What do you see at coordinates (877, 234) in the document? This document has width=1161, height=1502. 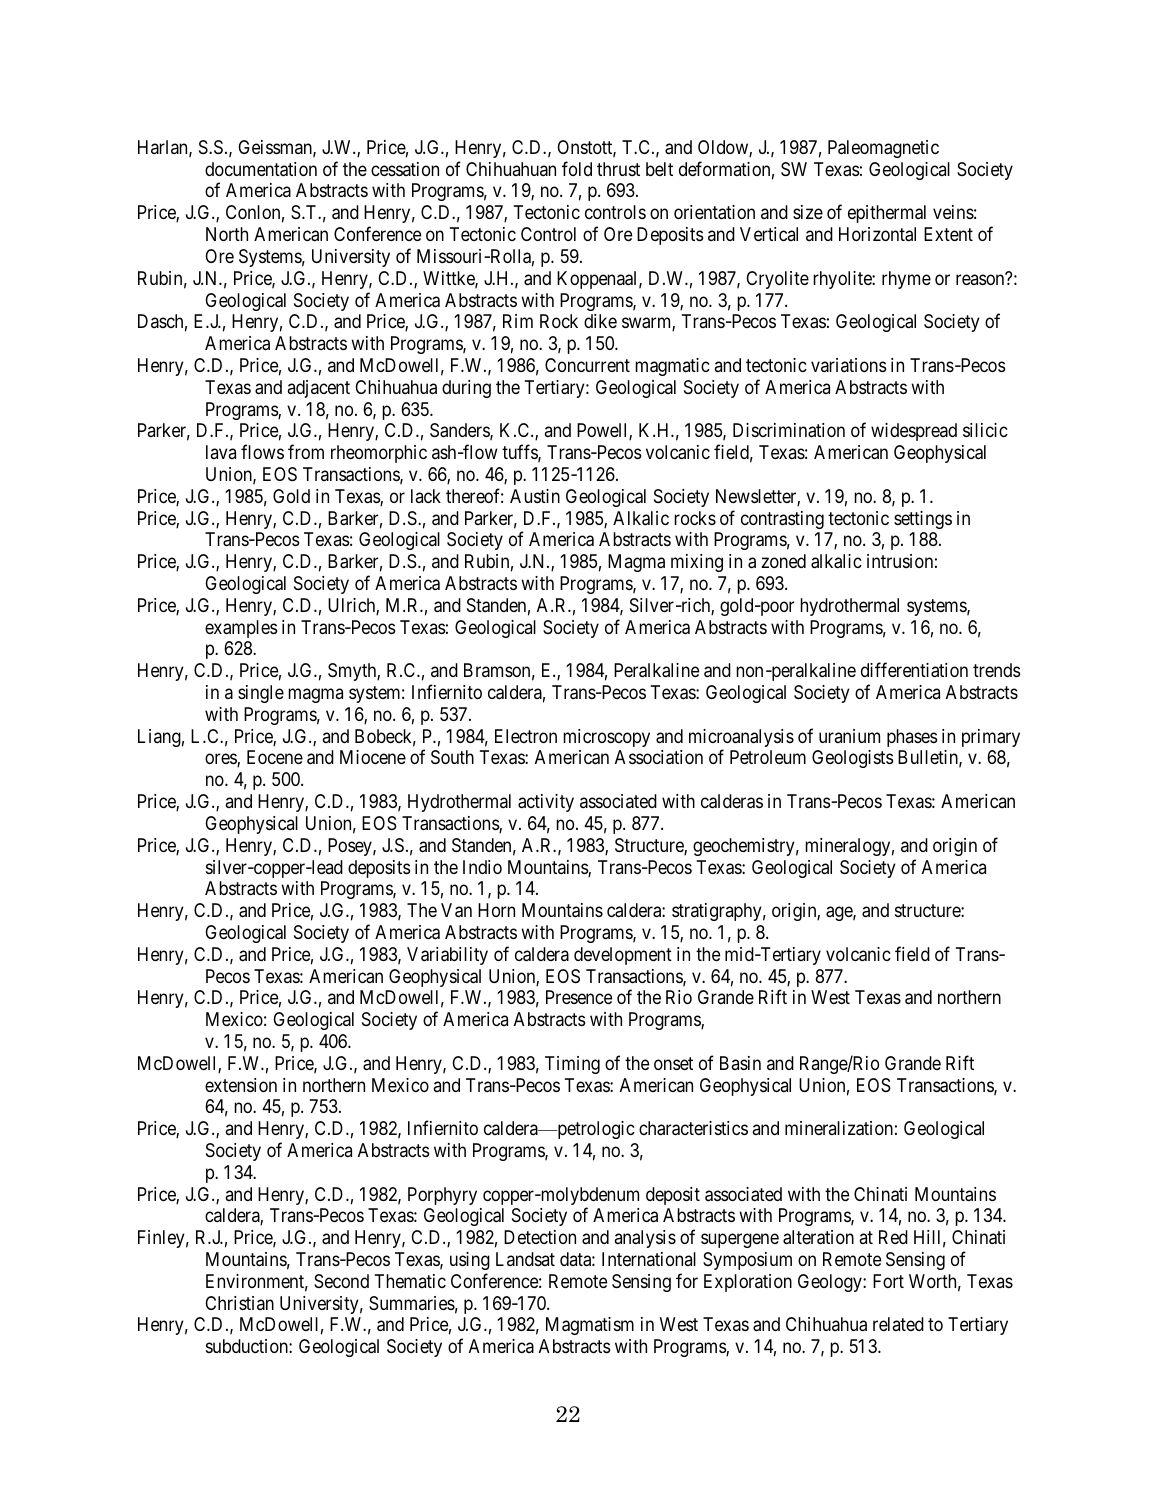 I see `Horizontal` at bounding box center [877, 234].
